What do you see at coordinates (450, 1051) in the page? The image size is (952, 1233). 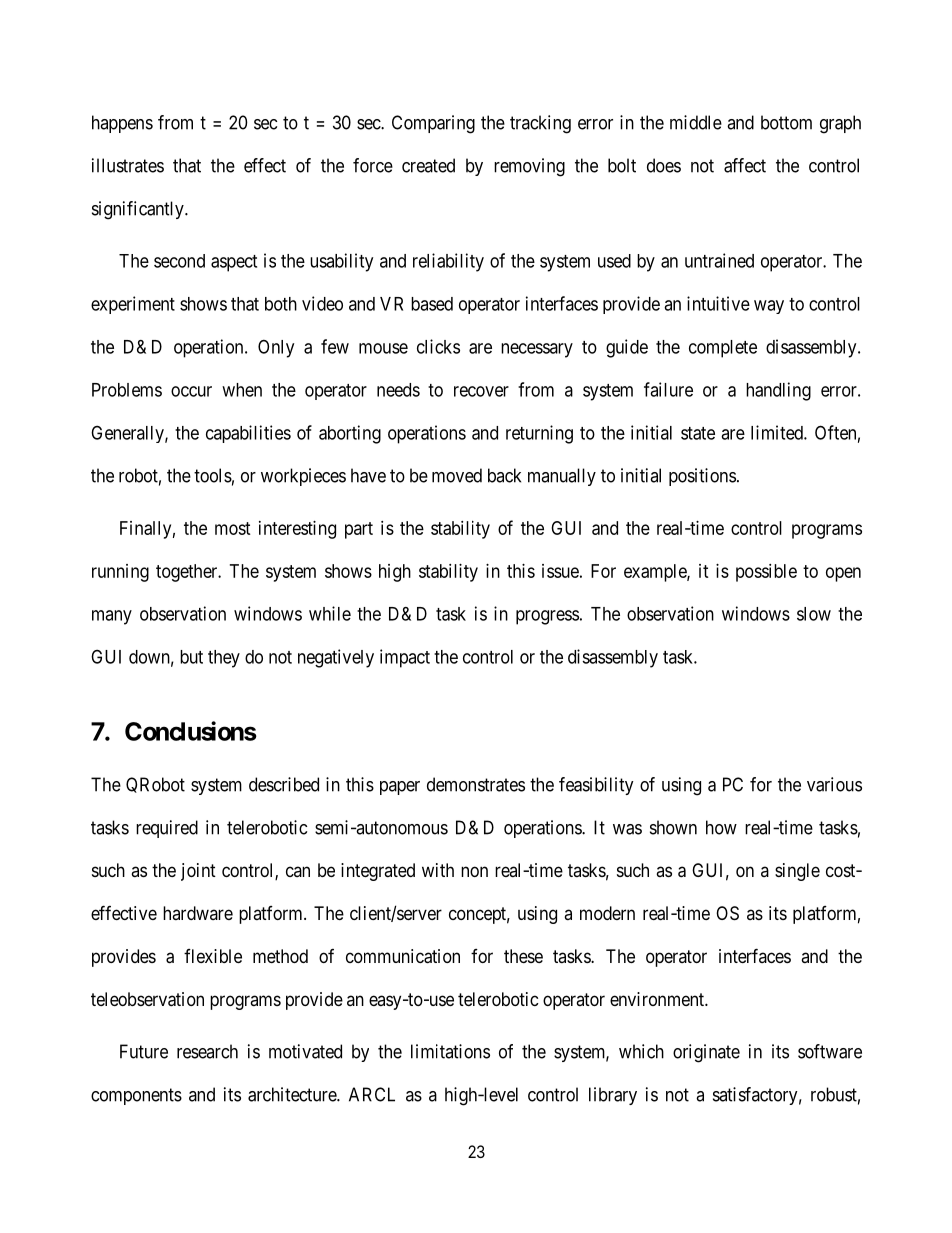 I see `limitations` at bounding box center [450, 1051].
